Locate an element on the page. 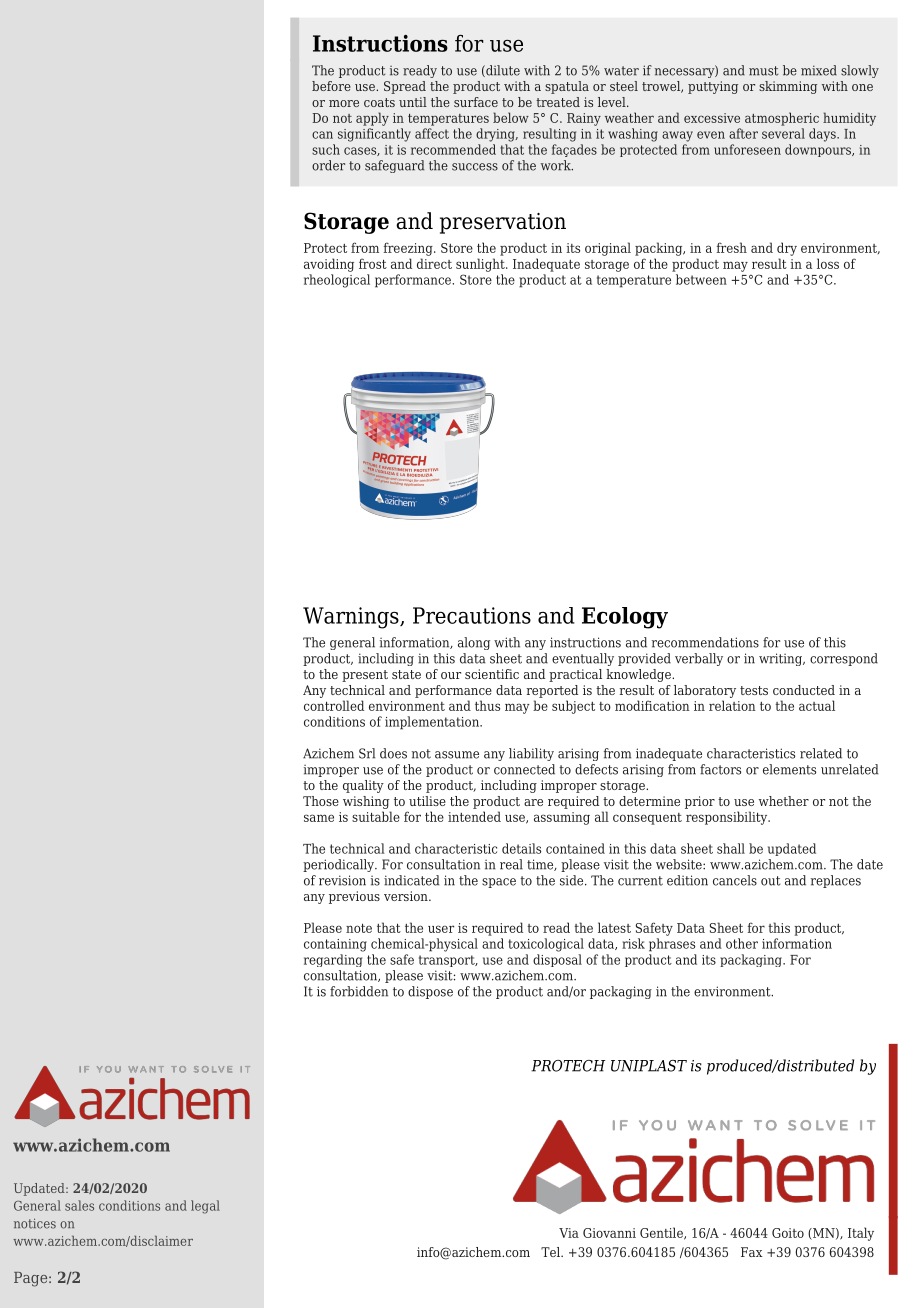 Image resolution: width=924 pixels, height=1308 pixels. sales is located at coordinates (79, 1205).
